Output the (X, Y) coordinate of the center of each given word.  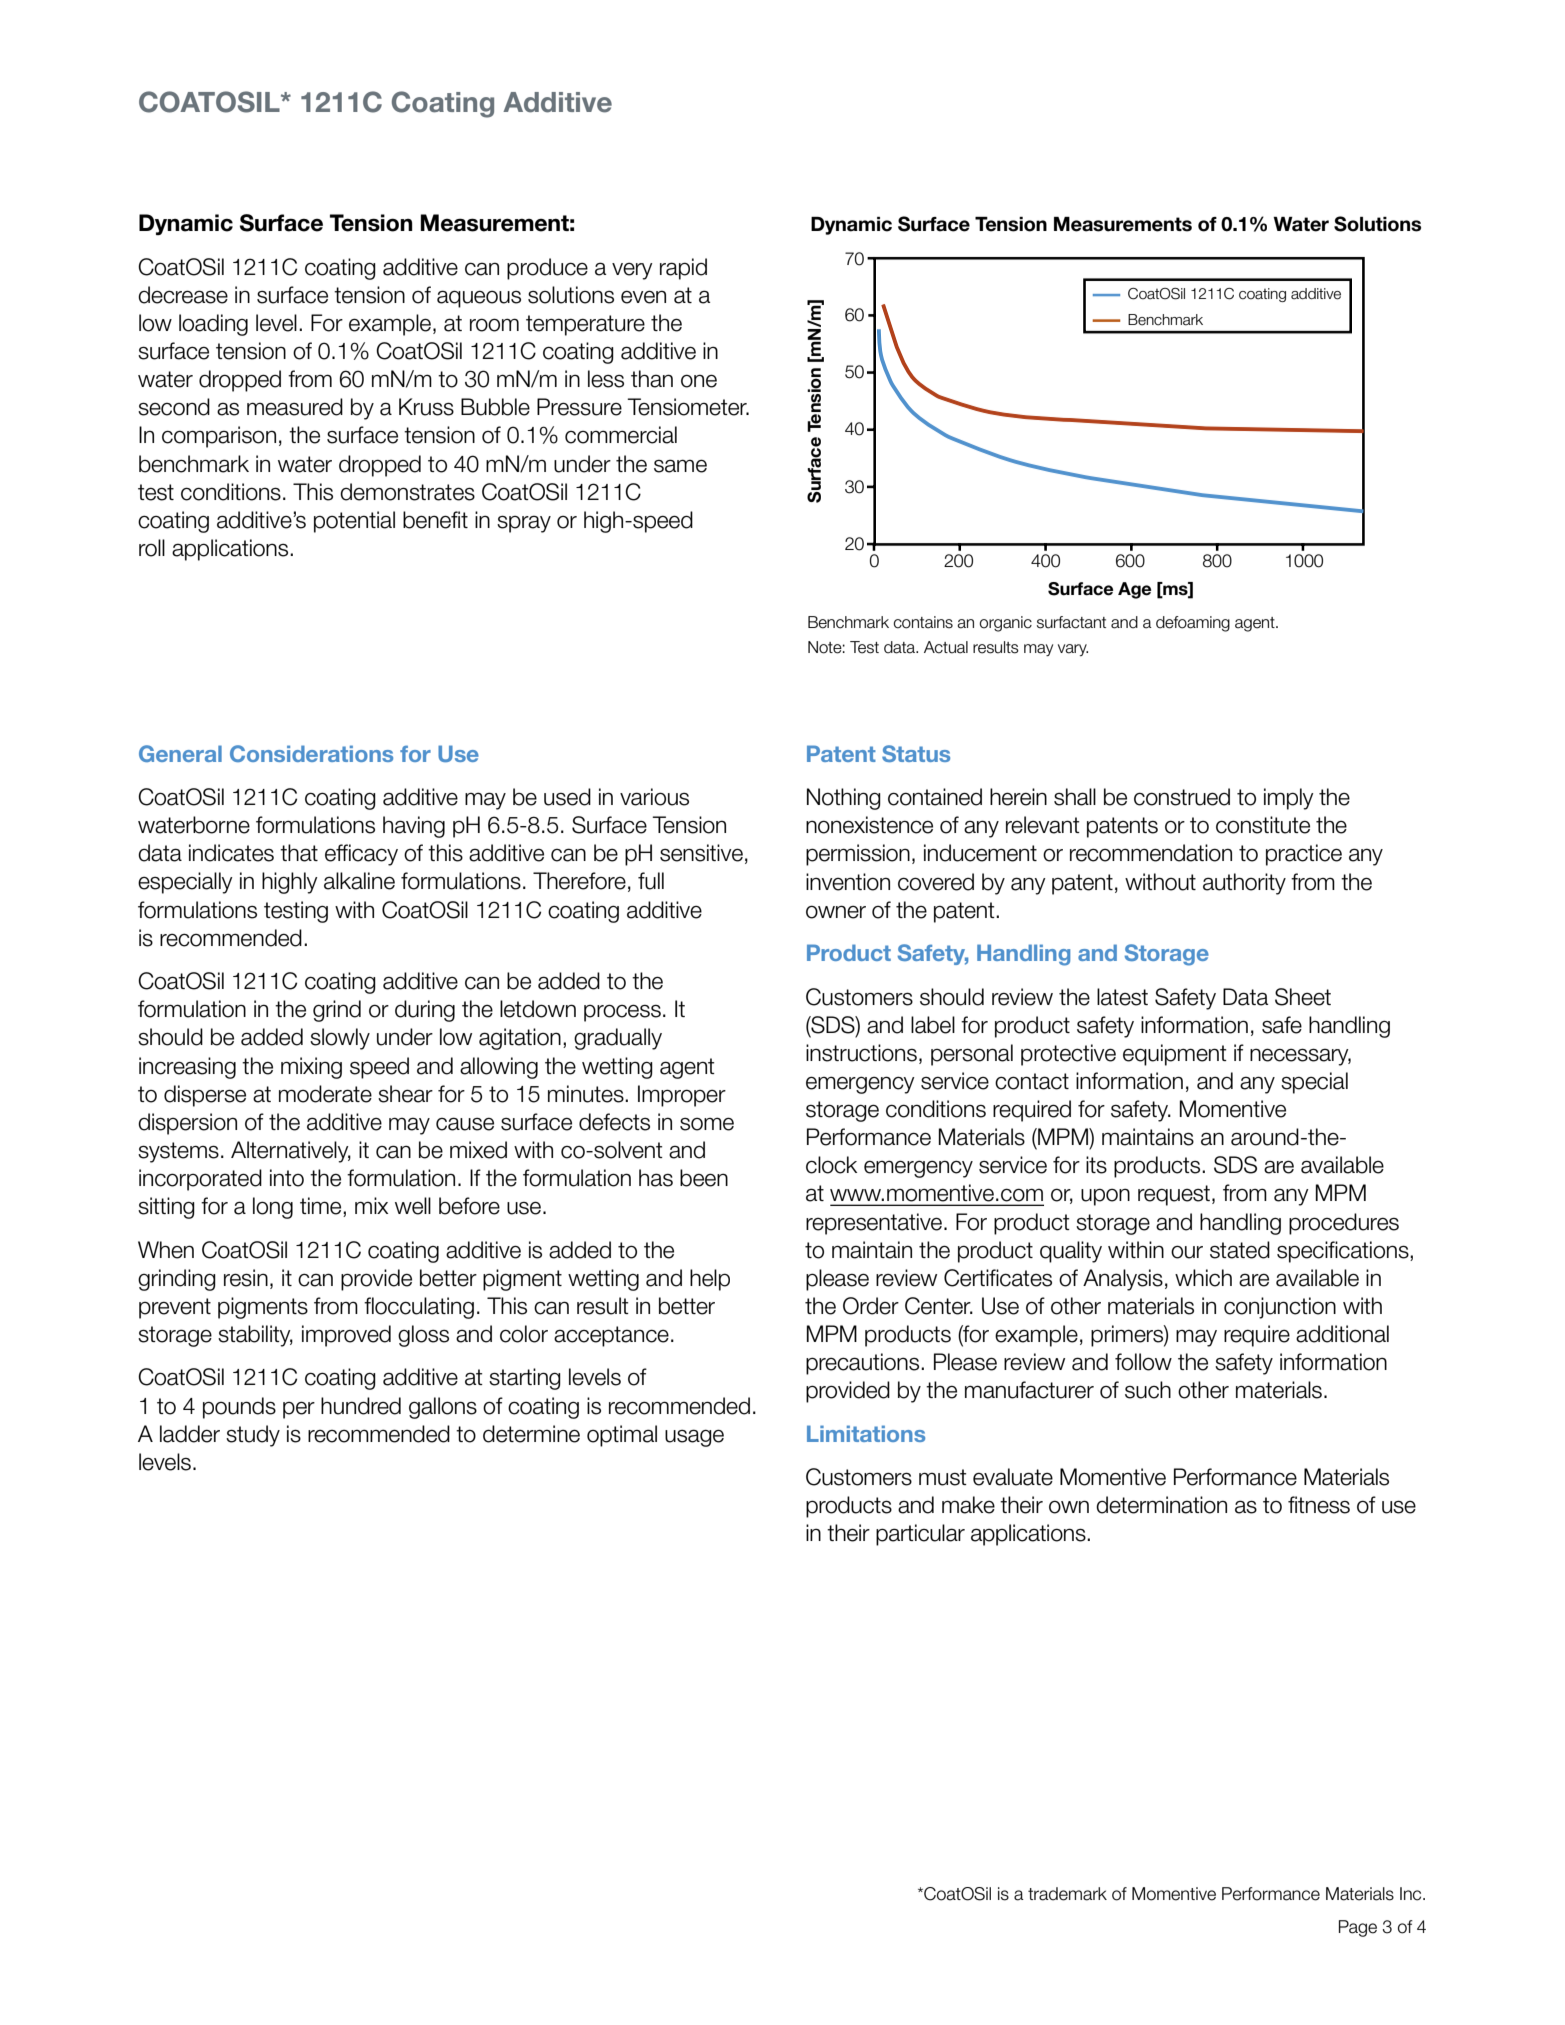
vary (1073, 650)
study (253, 1436)
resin (246, 1278)
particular (920, 1535)
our (1187, 1252)
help (710, 1280)
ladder (190, 1434)
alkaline (359, 881)
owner (836, 912)
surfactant (1071, 622)
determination (1161, 1505)
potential (354, 522)
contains (923, 622)
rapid (683, 269)
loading (213, 325)
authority (1244, 884)
